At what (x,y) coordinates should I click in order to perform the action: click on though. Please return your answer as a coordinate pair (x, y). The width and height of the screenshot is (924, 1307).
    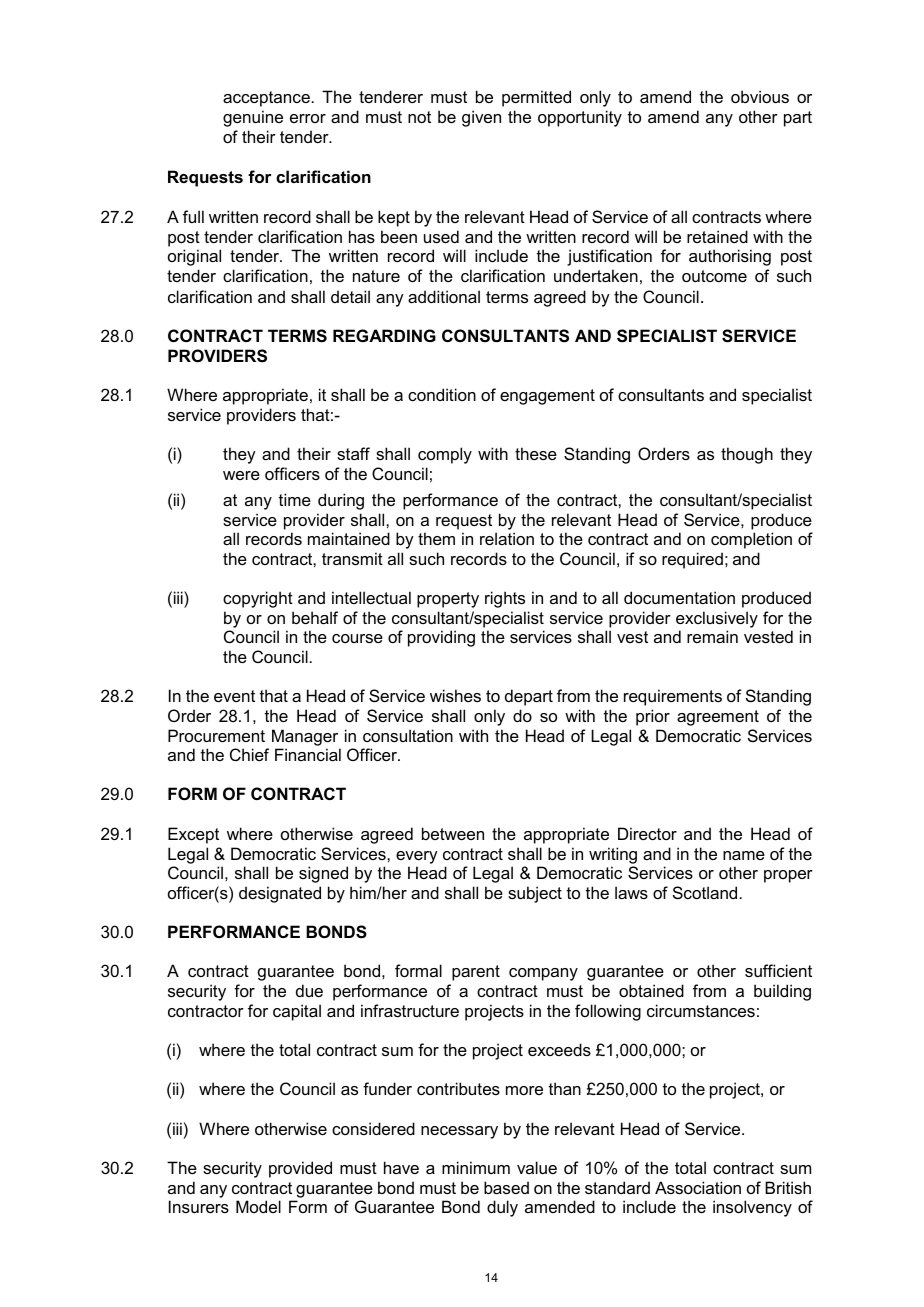
    Looking at the image, I should click on (747, 455).
